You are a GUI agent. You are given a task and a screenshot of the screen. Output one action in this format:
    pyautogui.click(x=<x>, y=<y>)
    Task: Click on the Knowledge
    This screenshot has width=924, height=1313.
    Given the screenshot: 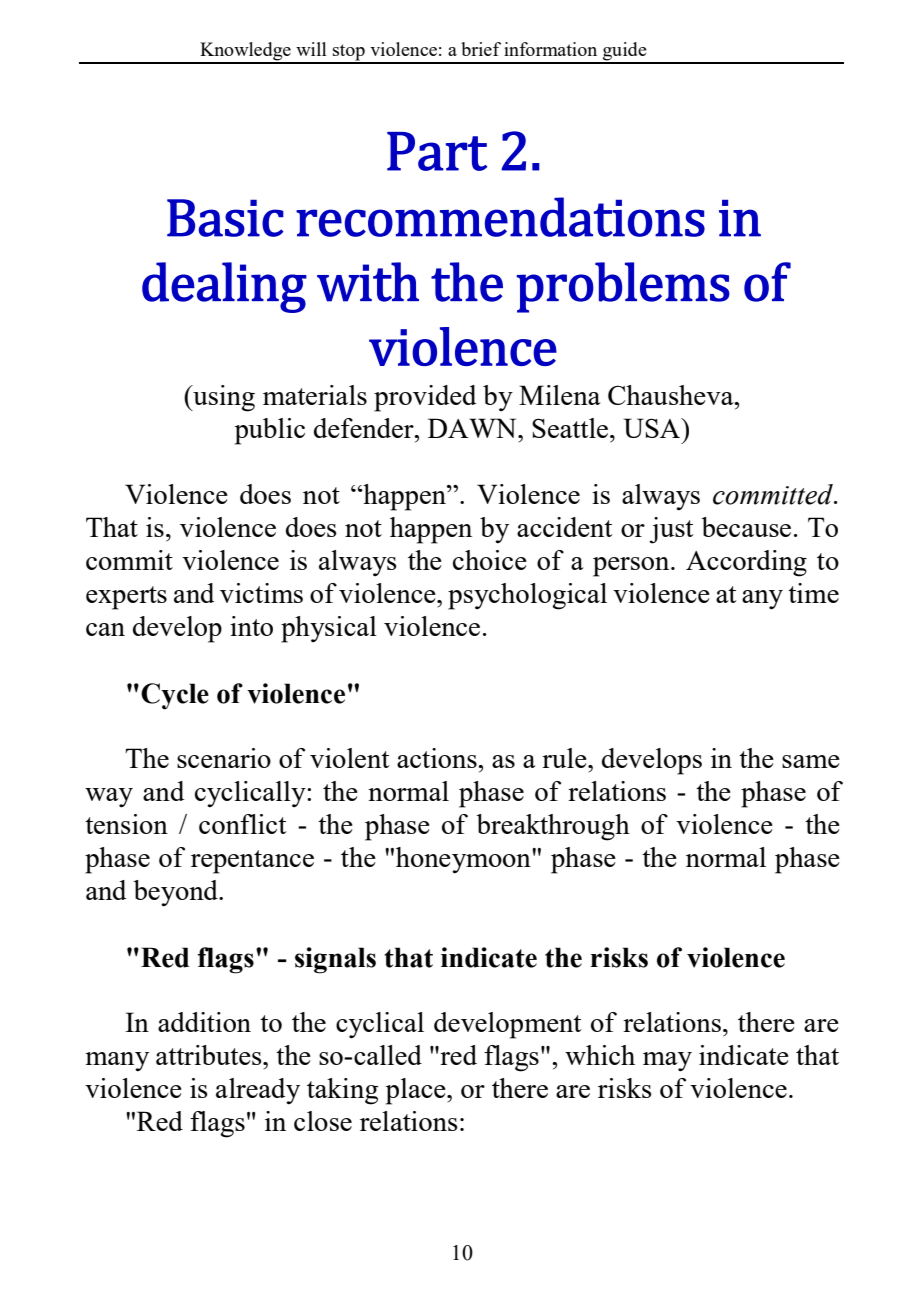 What is the action you would take?
    pyautogui.click(x=245, y=52)
